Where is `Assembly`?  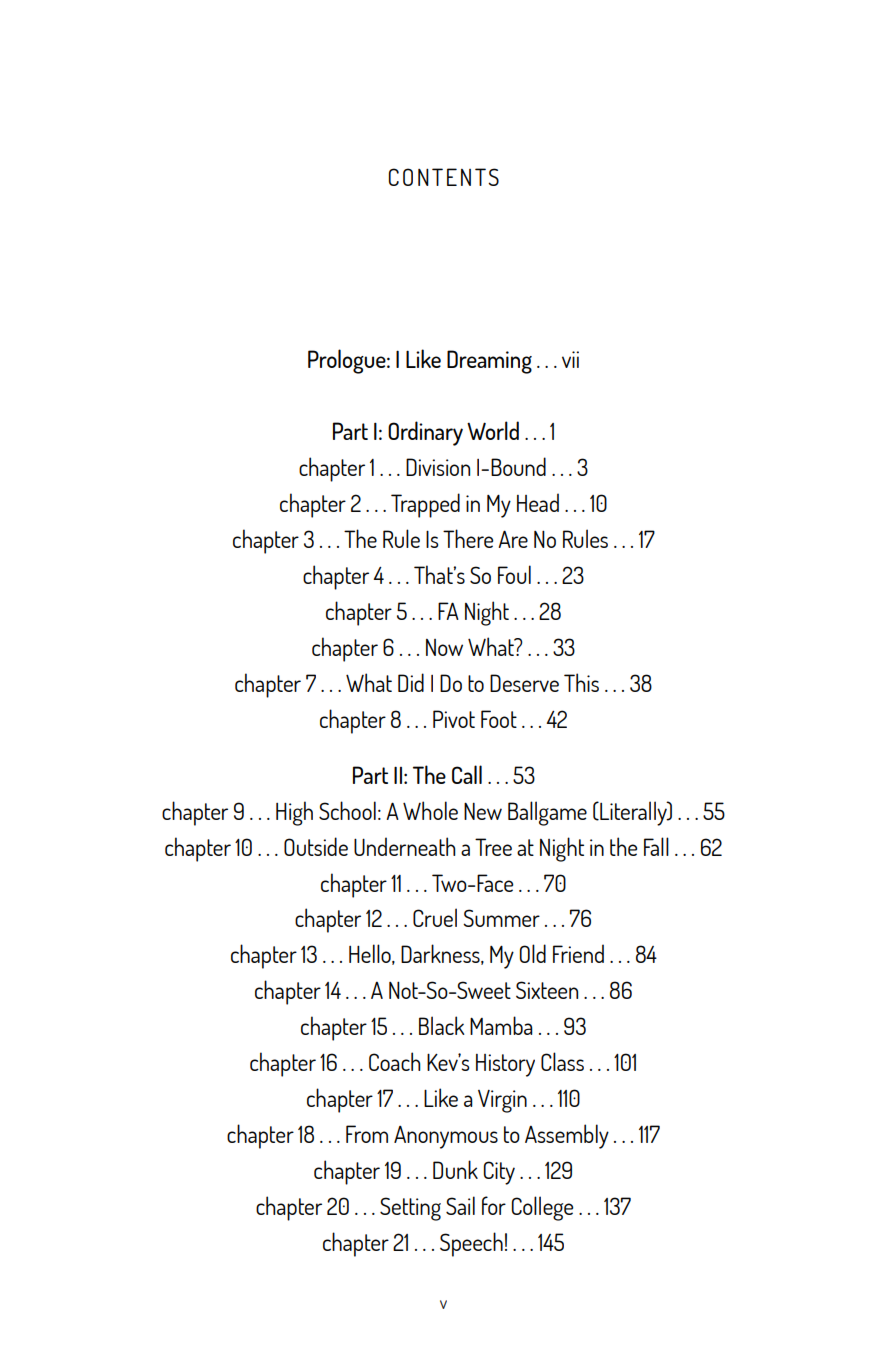 Assembly is located at coordinates (567, 1136).
